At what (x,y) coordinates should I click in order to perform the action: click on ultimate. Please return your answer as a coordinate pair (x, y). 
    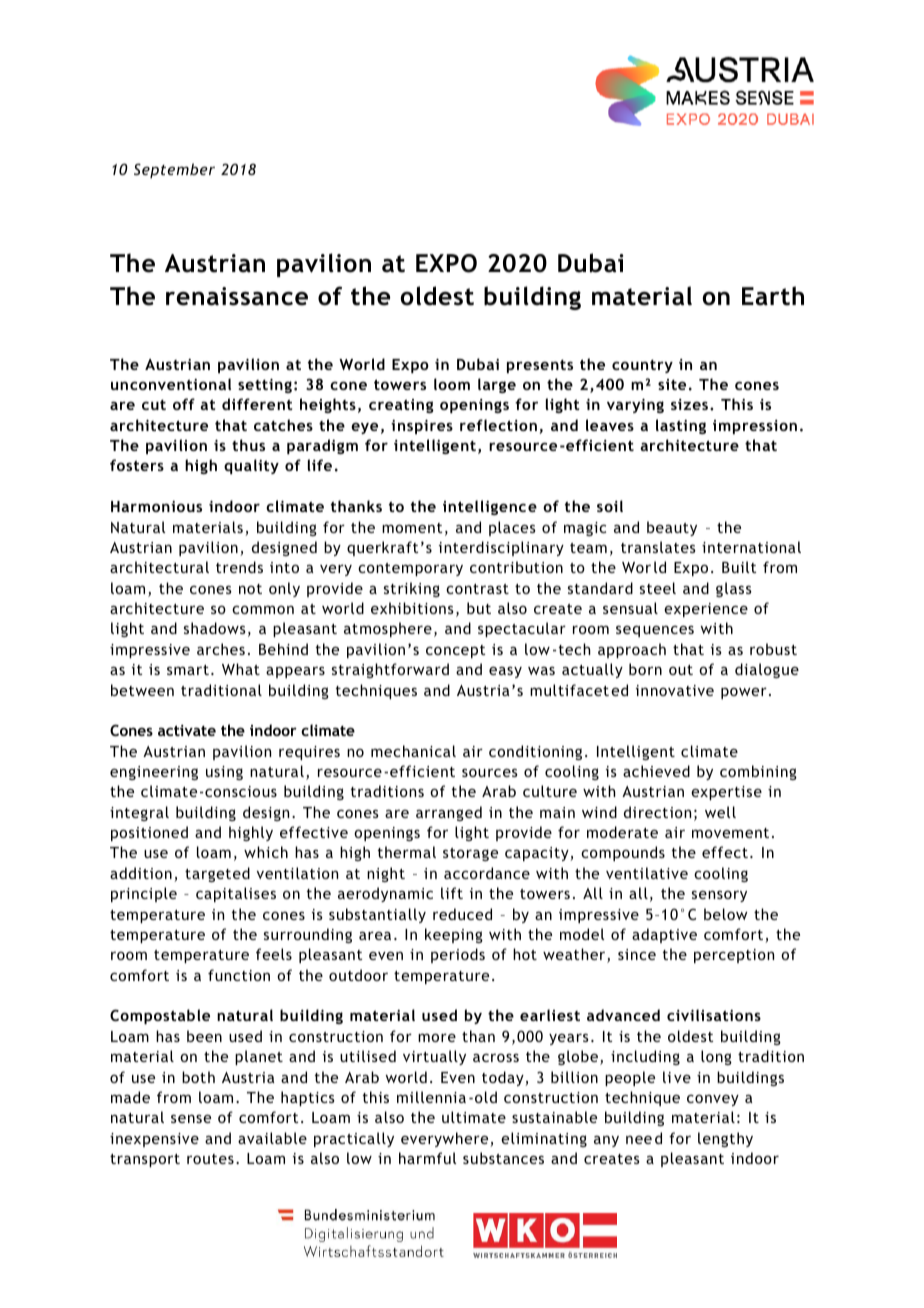
    Looking at the image, I should click on (474, 1117).
